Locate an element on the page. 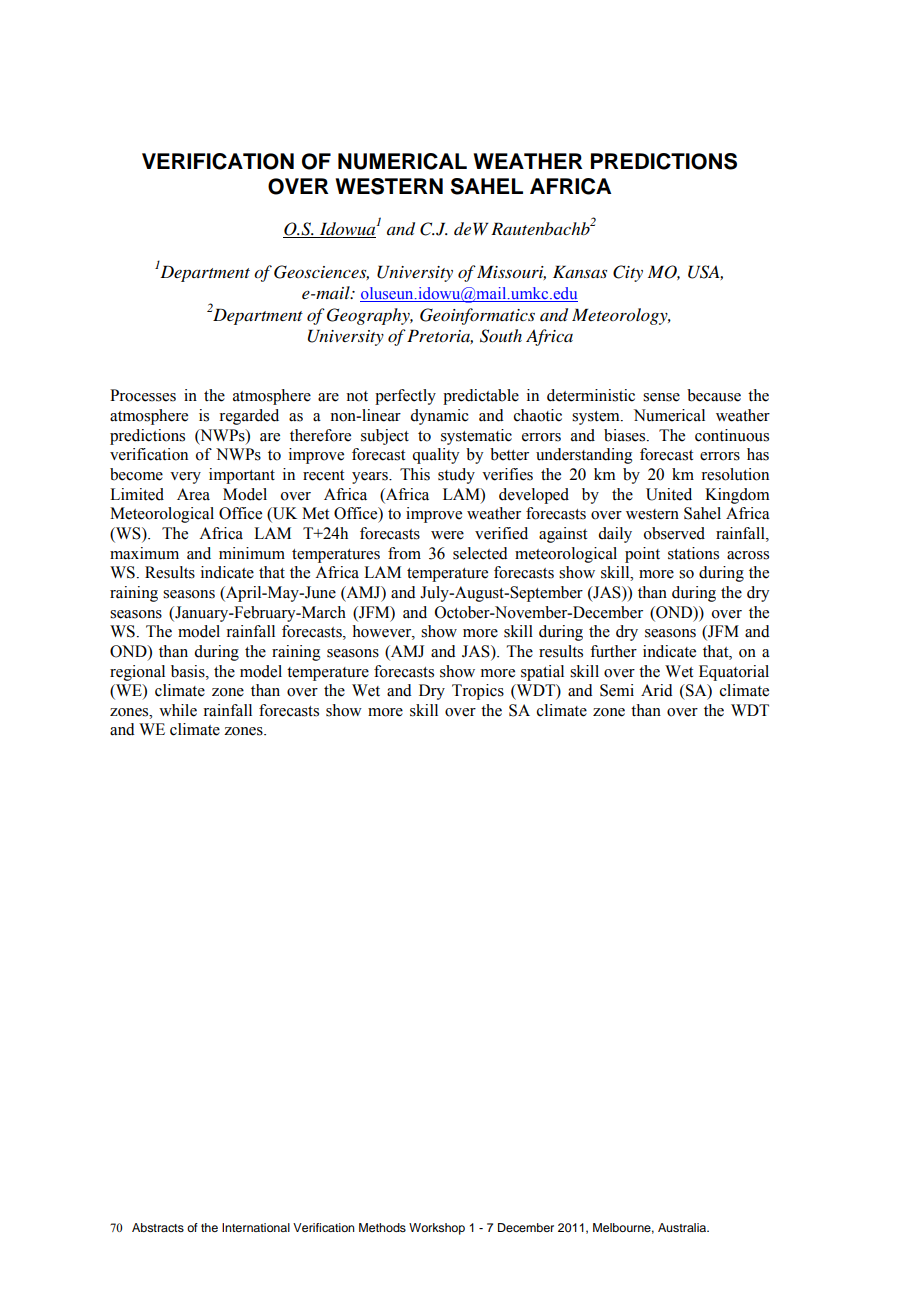 The image size is (924, 1308). City is located at coordinates (628, 273).
